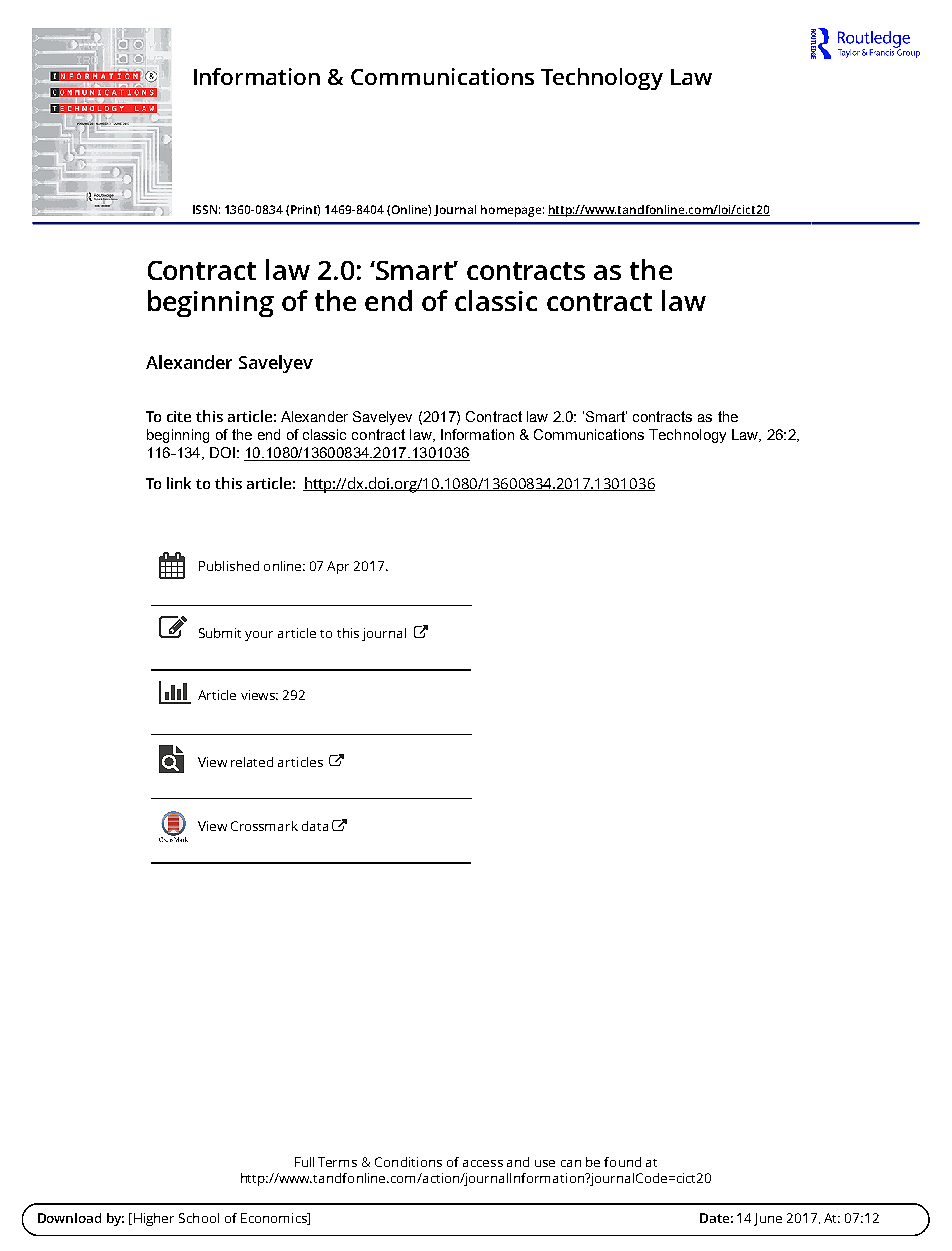 This image has width=952, height=1251. Describe the element at coordinates (408, 1162) in the image. I see `Conditions` at that location.
